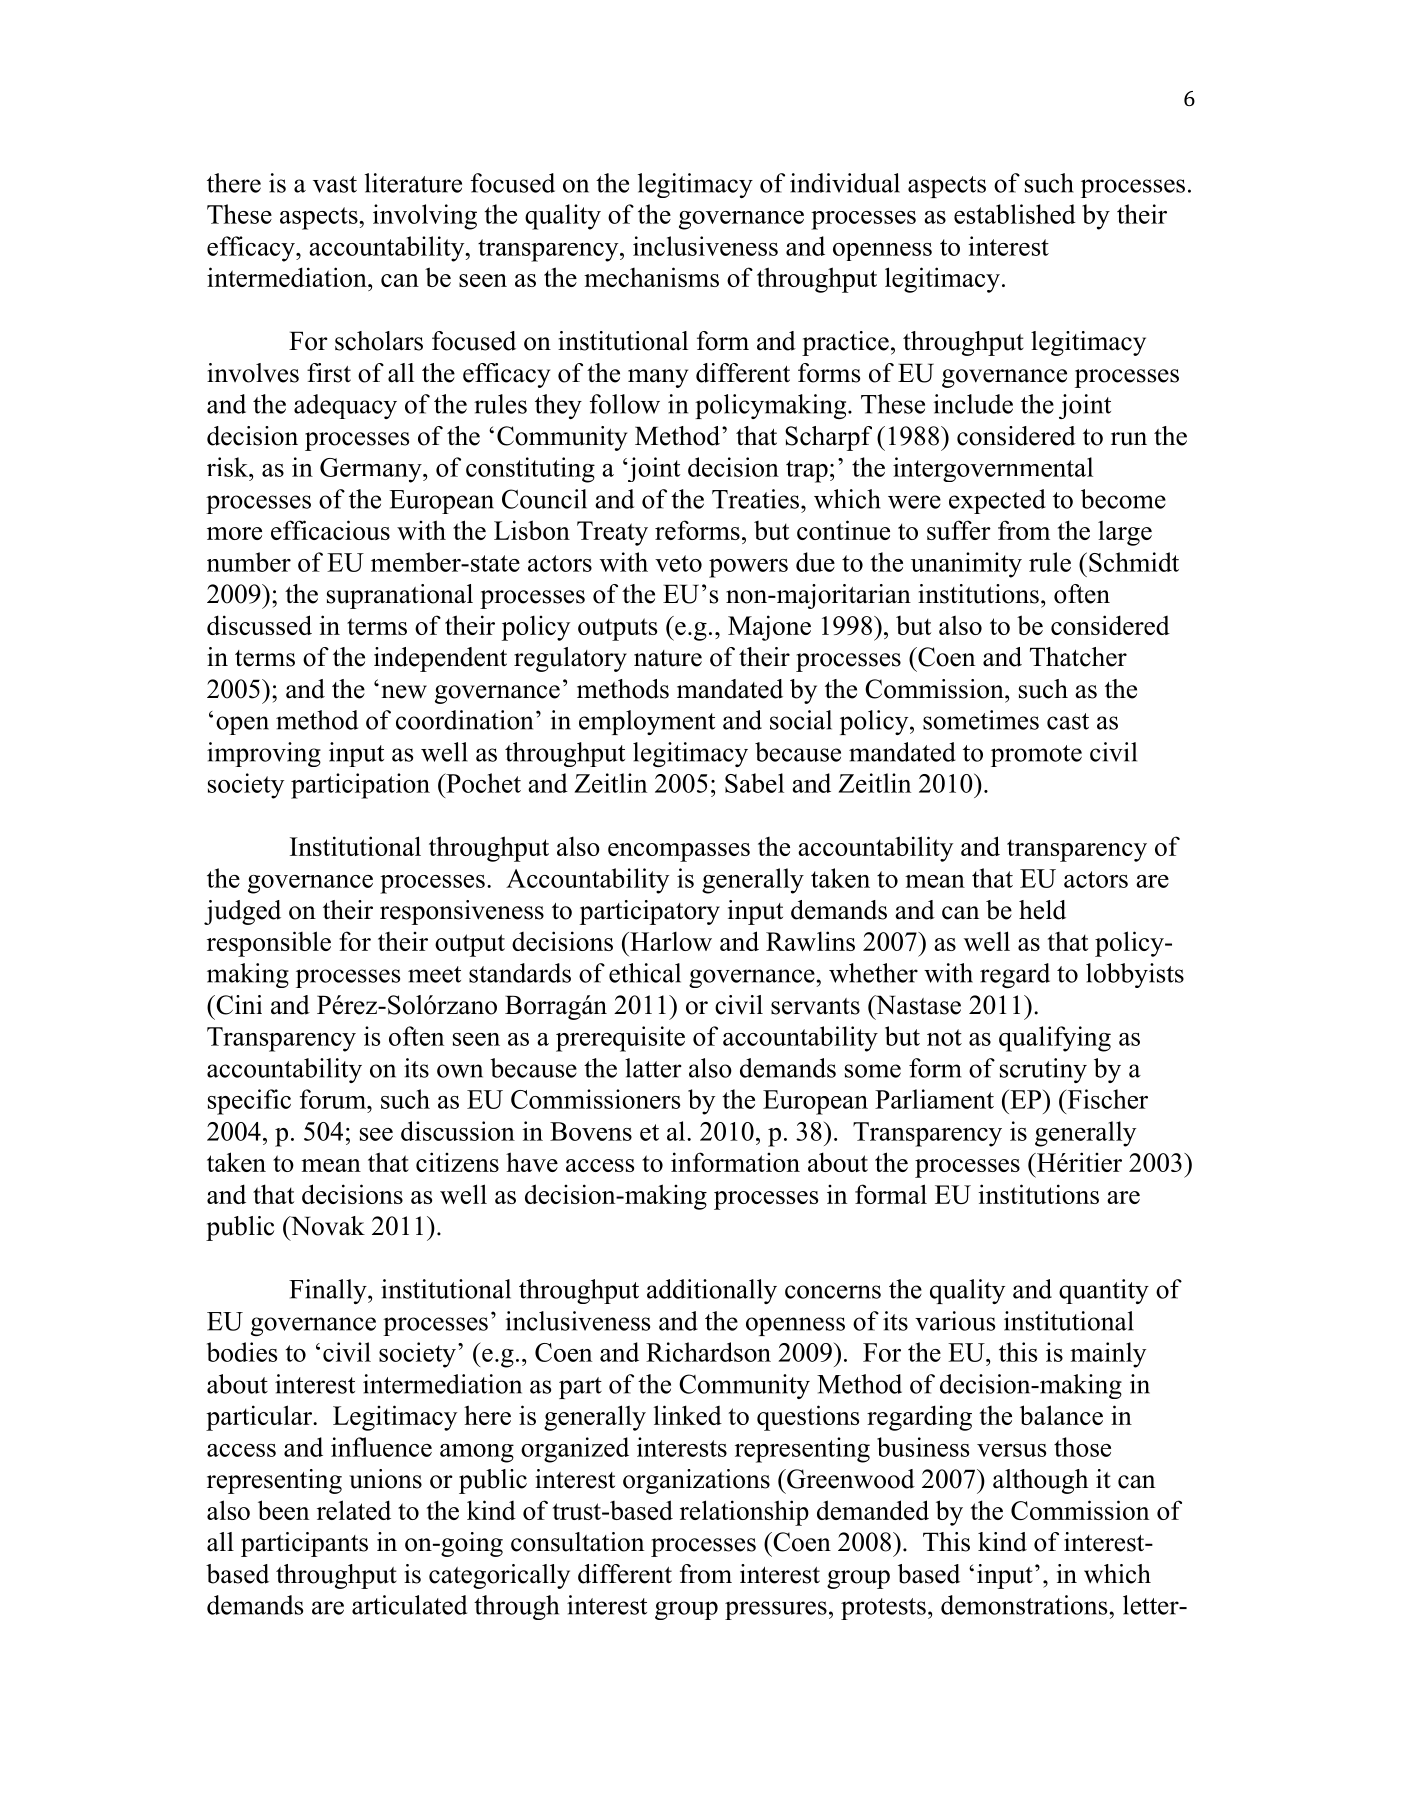 This document has height=1814, width=1401. Describe the element at coordinates (744, 1513) in the document. I see `relationship` at that location.
